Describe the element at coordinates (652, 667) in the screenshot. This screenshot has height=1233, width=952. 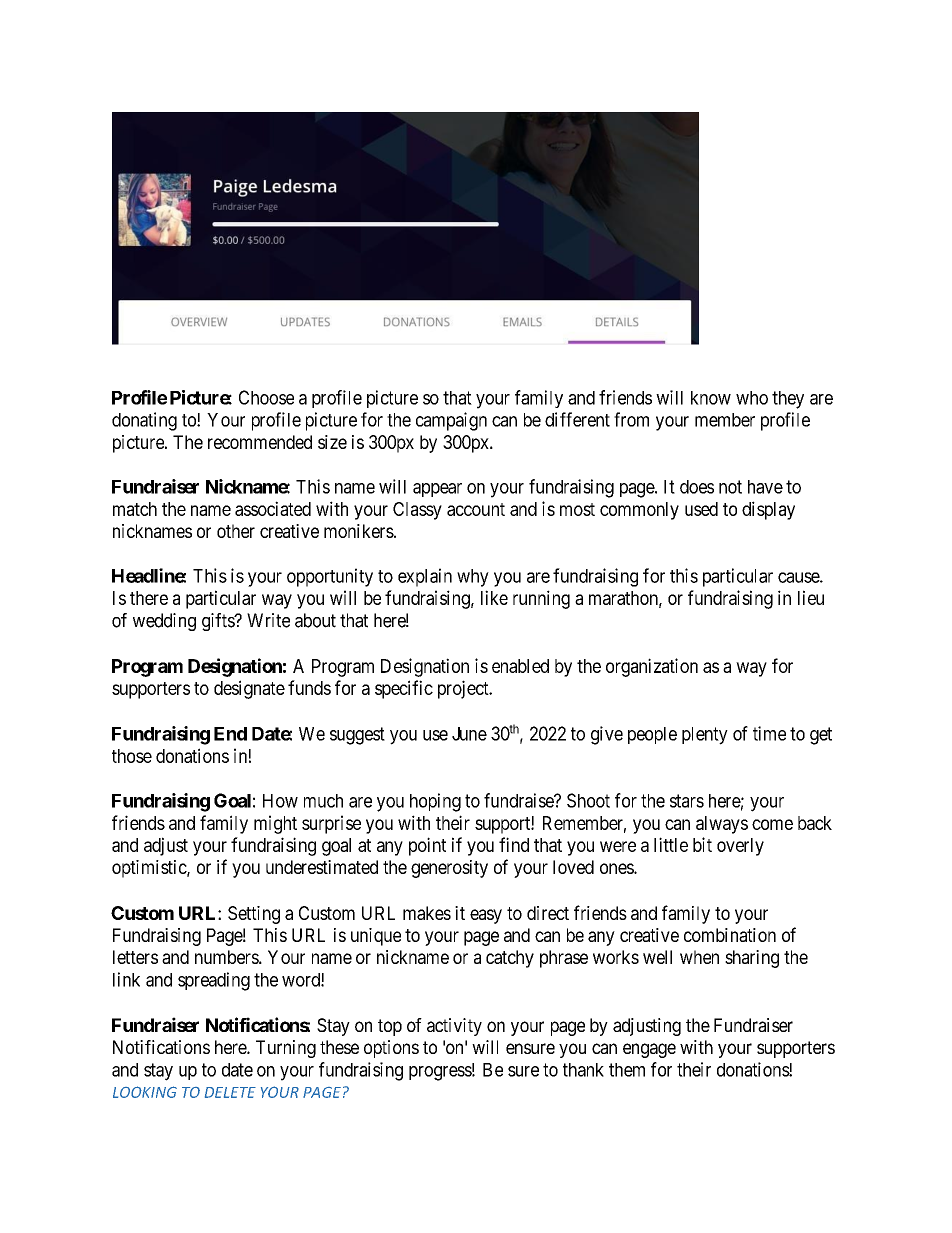
I see `organization` at that location.
